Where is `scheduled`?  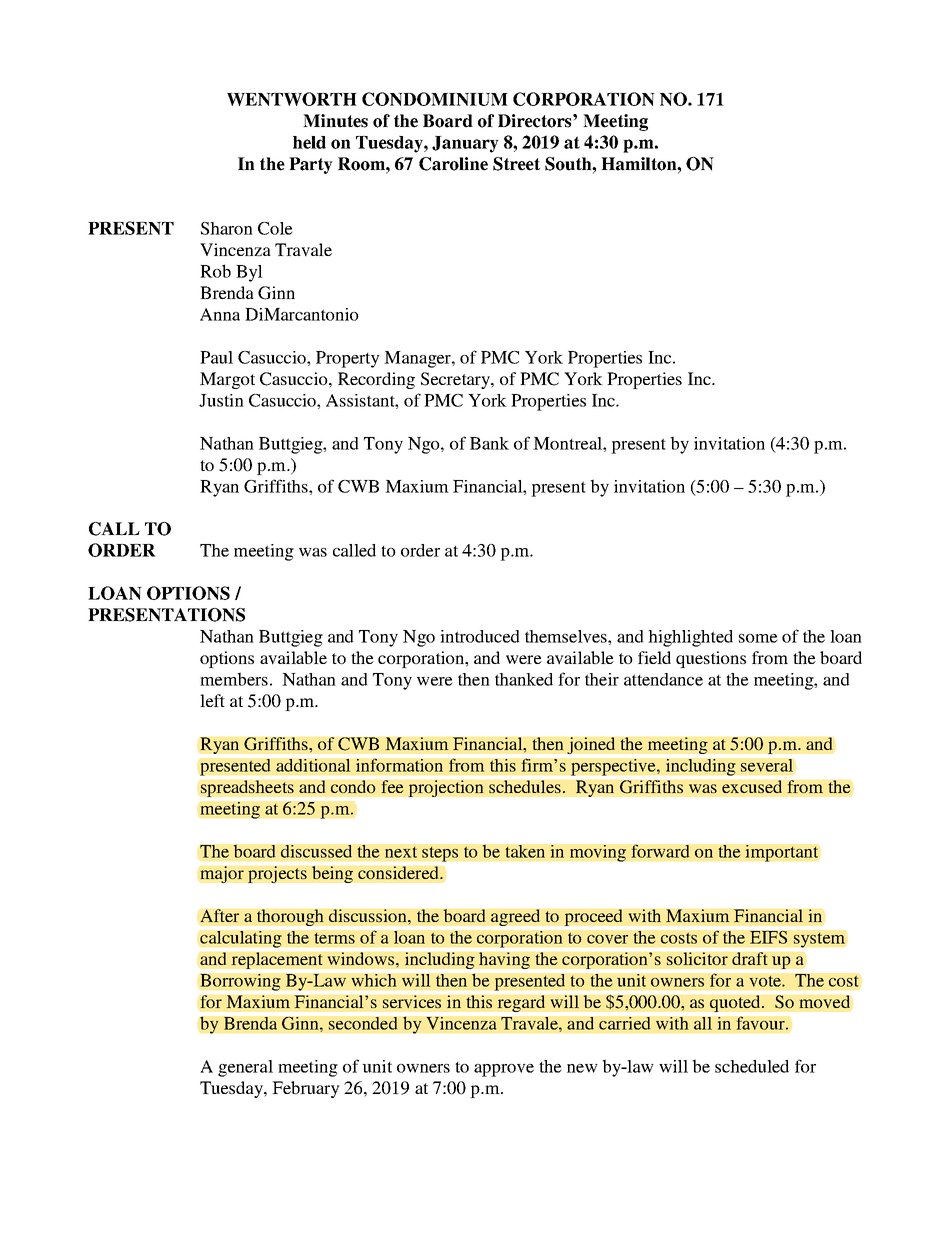 scheduled is located at coordinates (752, 1066).
